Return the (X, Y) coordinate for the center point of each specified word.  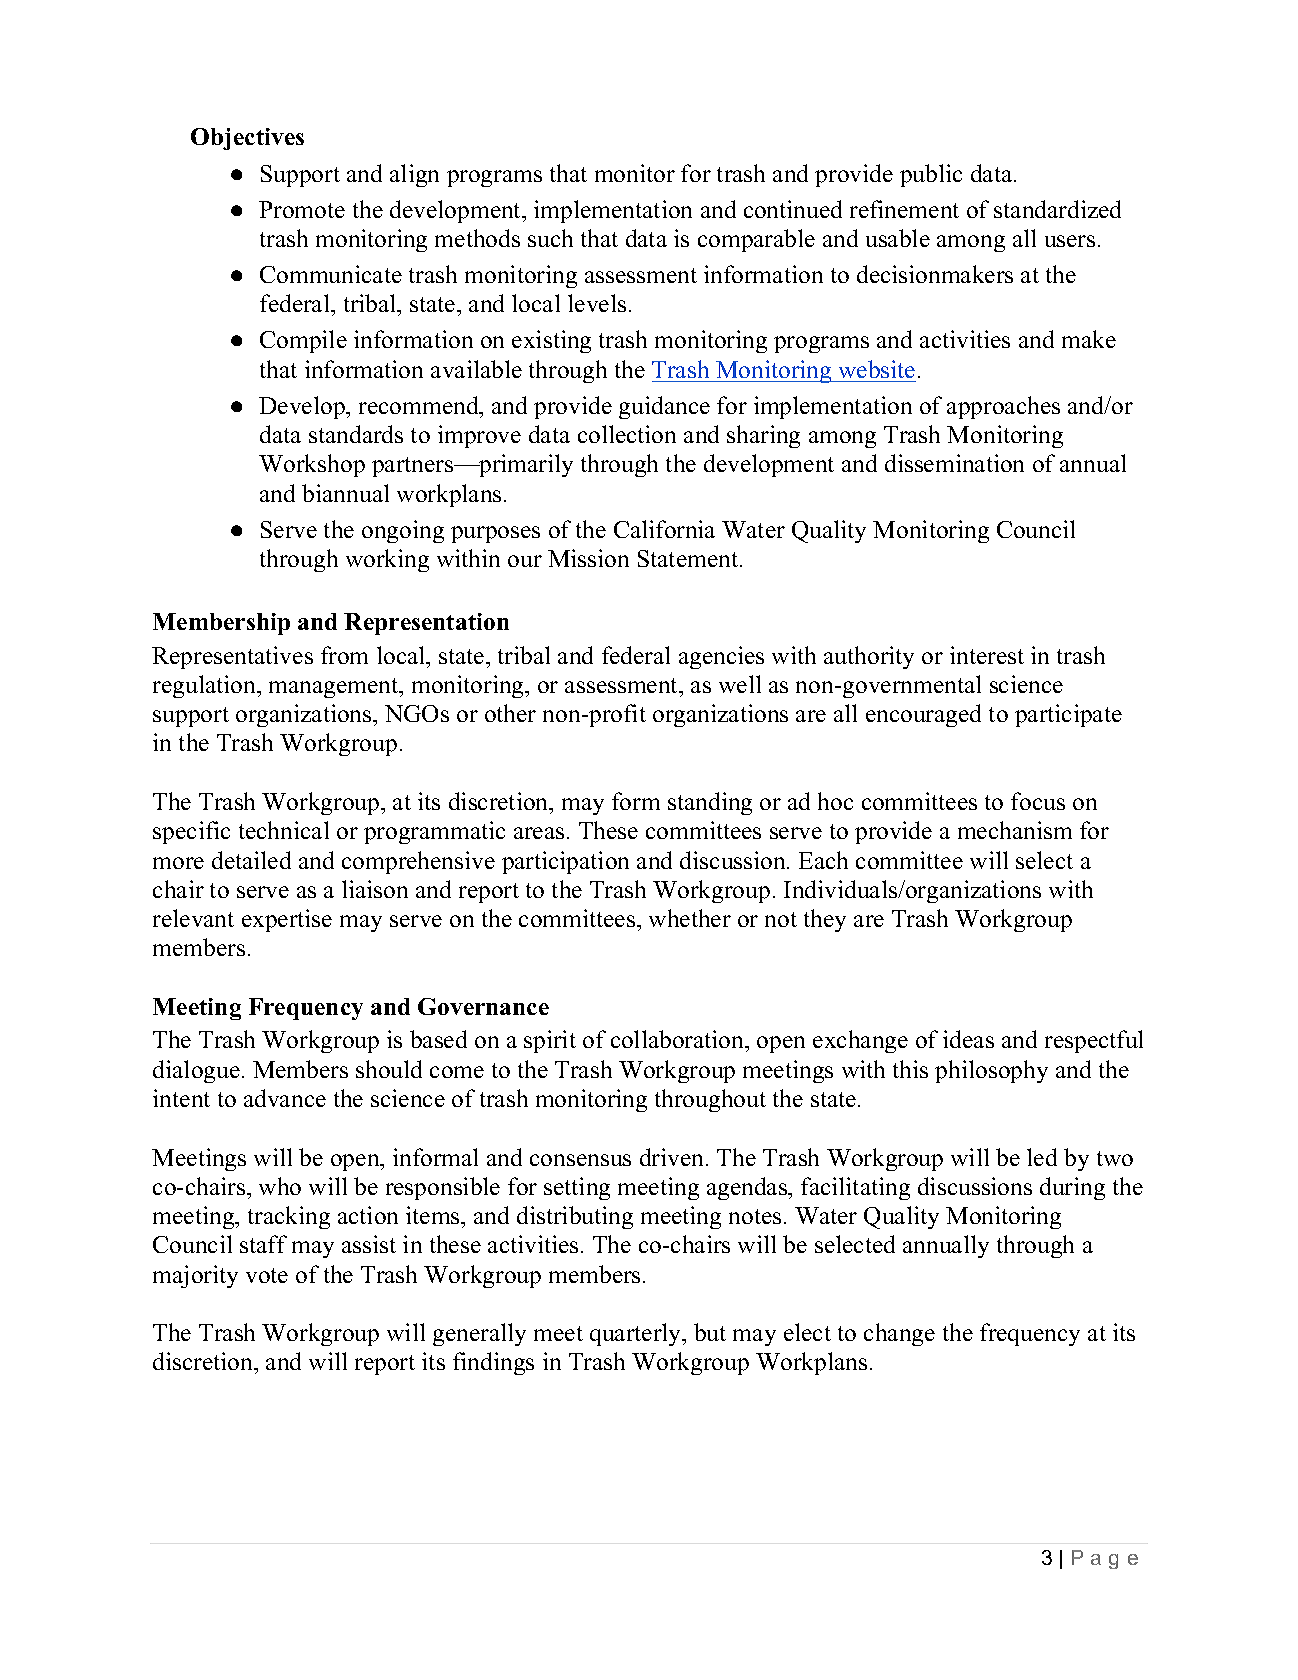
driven (671, 1157)
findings (493, 1363)
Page (1105, 1559)
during (1072, 1188)
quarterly (637, 1334)
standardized (1057, 209)
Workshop (312, 465)
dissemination (954, 463)
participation (565, 862)
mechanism (1015, 830)
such (550, 238)
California (664, 529)
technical (284, 830)
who (280, 1186)
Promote (302, 209)
